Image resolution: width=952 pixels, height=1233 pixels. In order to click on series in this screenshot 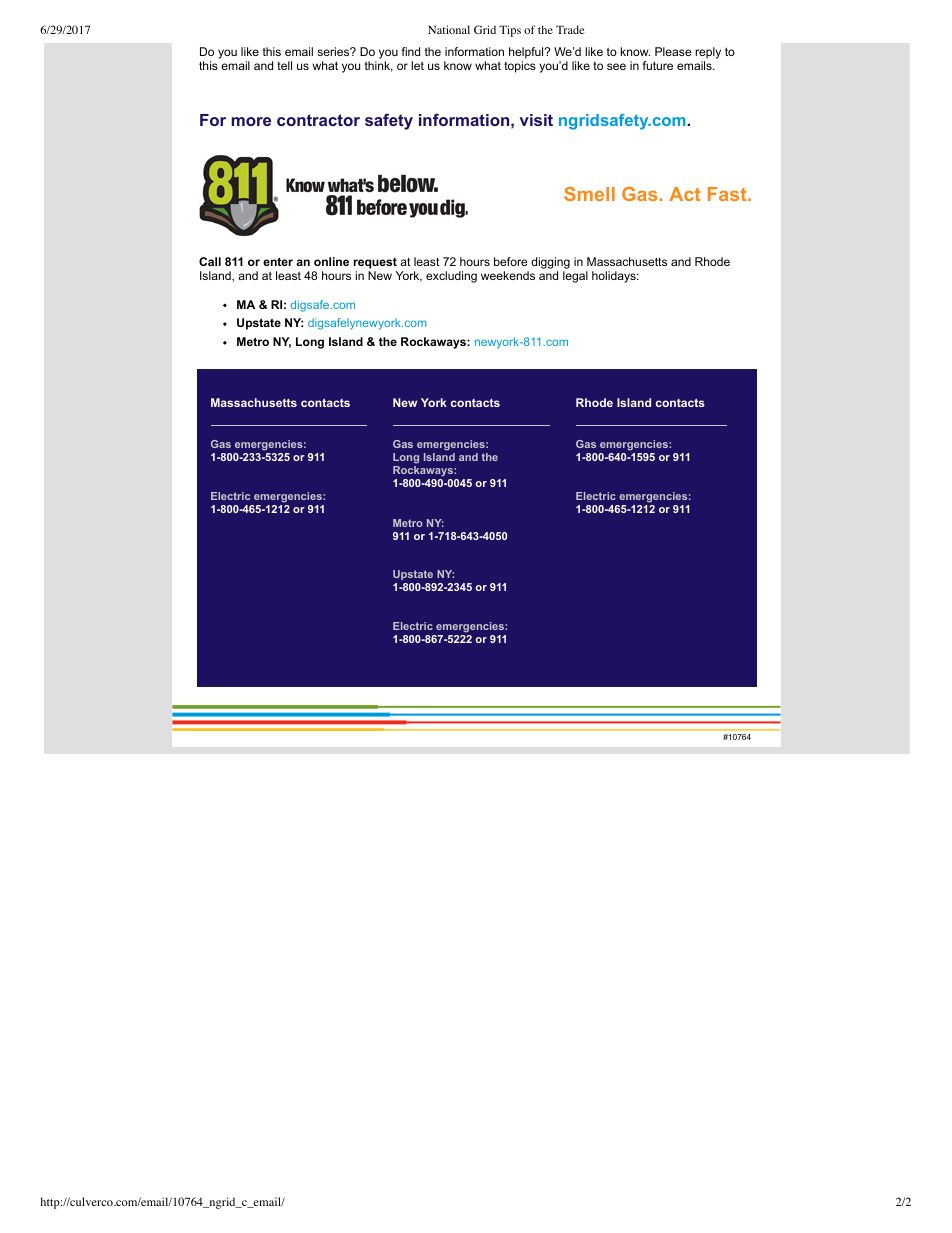, I will do `click(334, 51)`.
